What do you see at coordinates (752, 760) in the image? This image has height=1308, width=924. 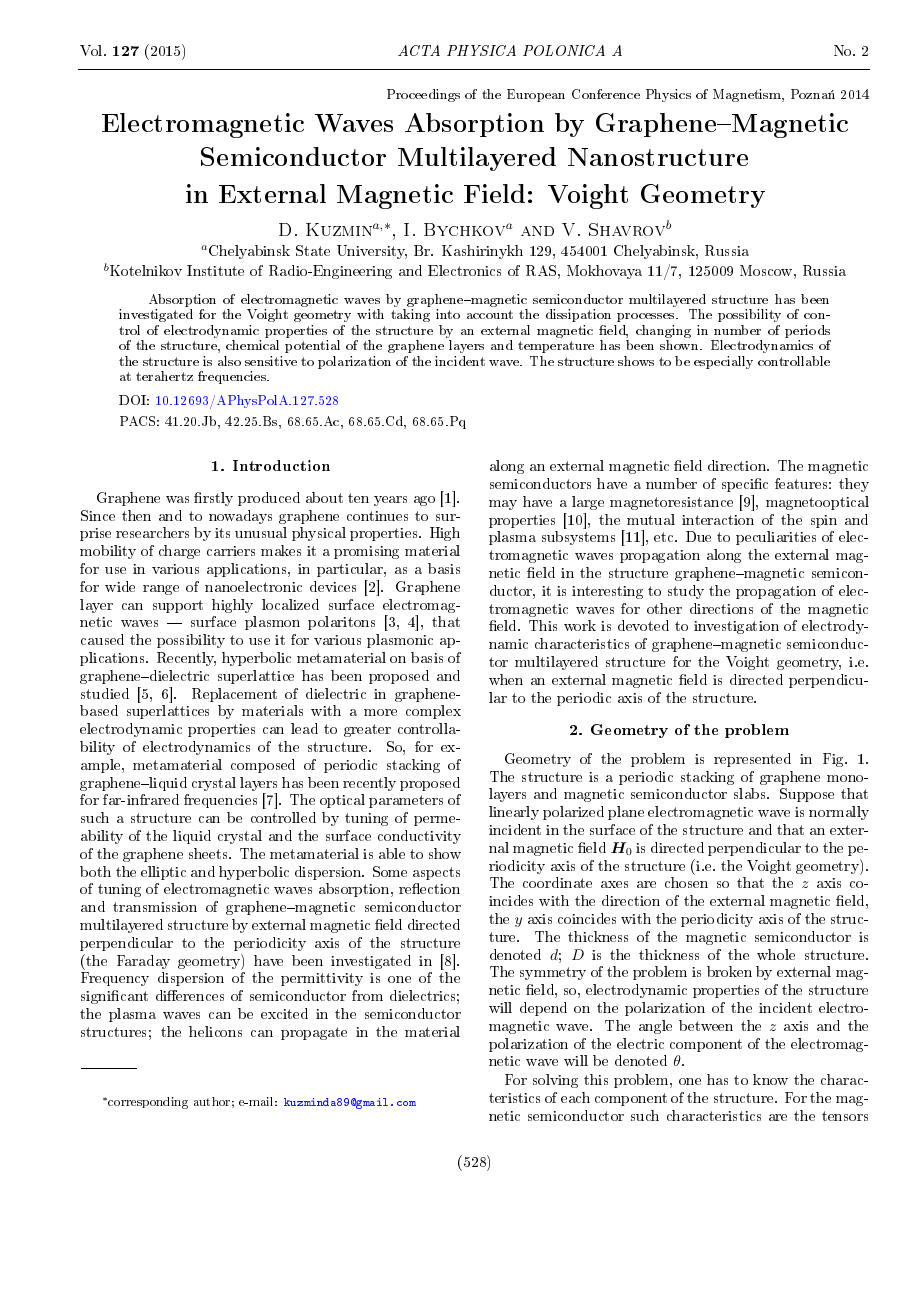 I see `represented` at bounding box center [752, 760].
